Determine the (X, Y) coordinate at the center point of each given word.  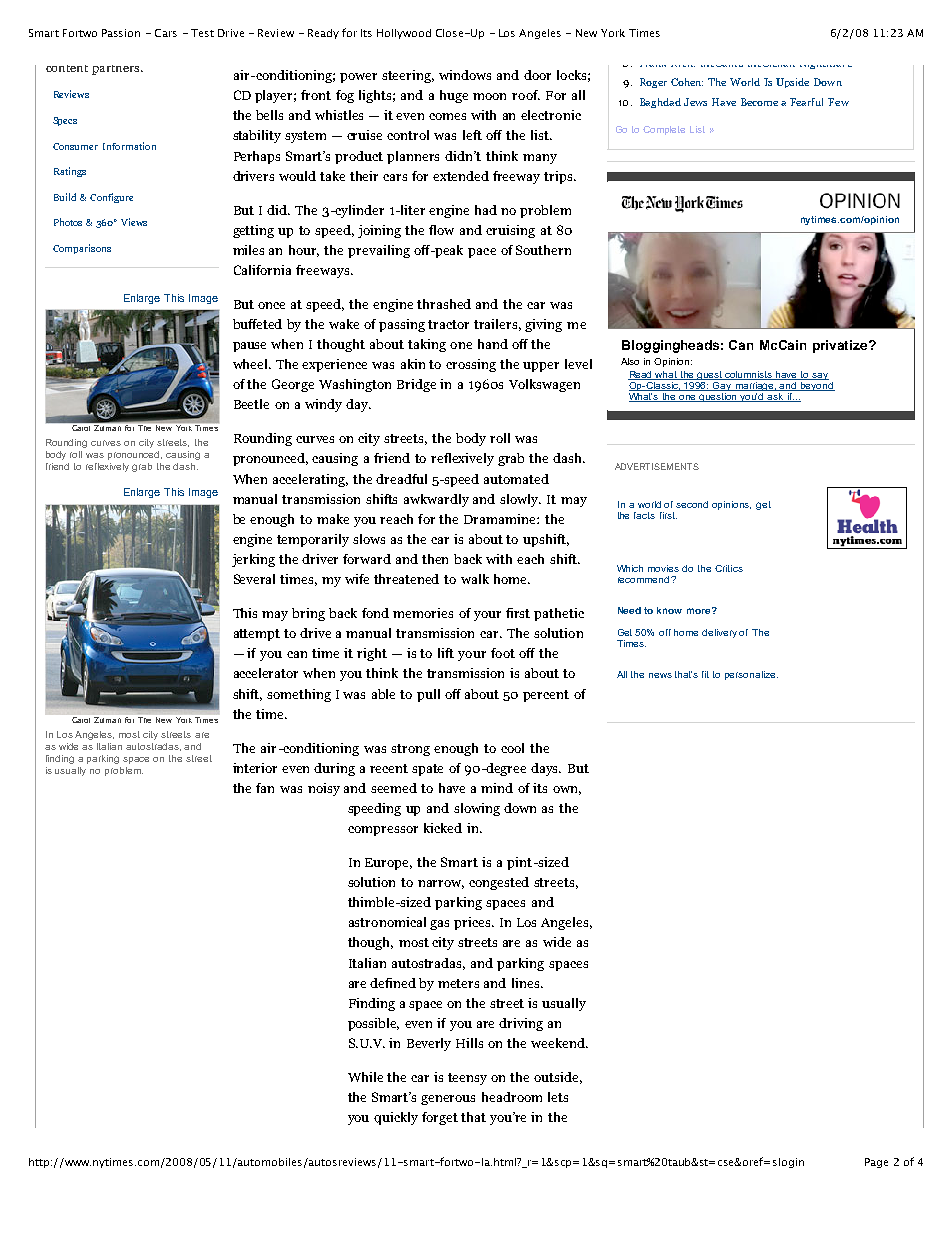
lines (527, 983)
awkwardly (436, 500)
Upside (792, 83)
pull (428, 695)
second (692, 504)
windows (465, 75)
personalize (751, 675)
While (365, 1077)
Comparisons (82, 249)
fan (265, 788)
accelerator (266, 673)
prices (473, 923)
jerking (253, 560)
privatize (841, 346)
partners (117, 70)
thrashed (444, 304)
